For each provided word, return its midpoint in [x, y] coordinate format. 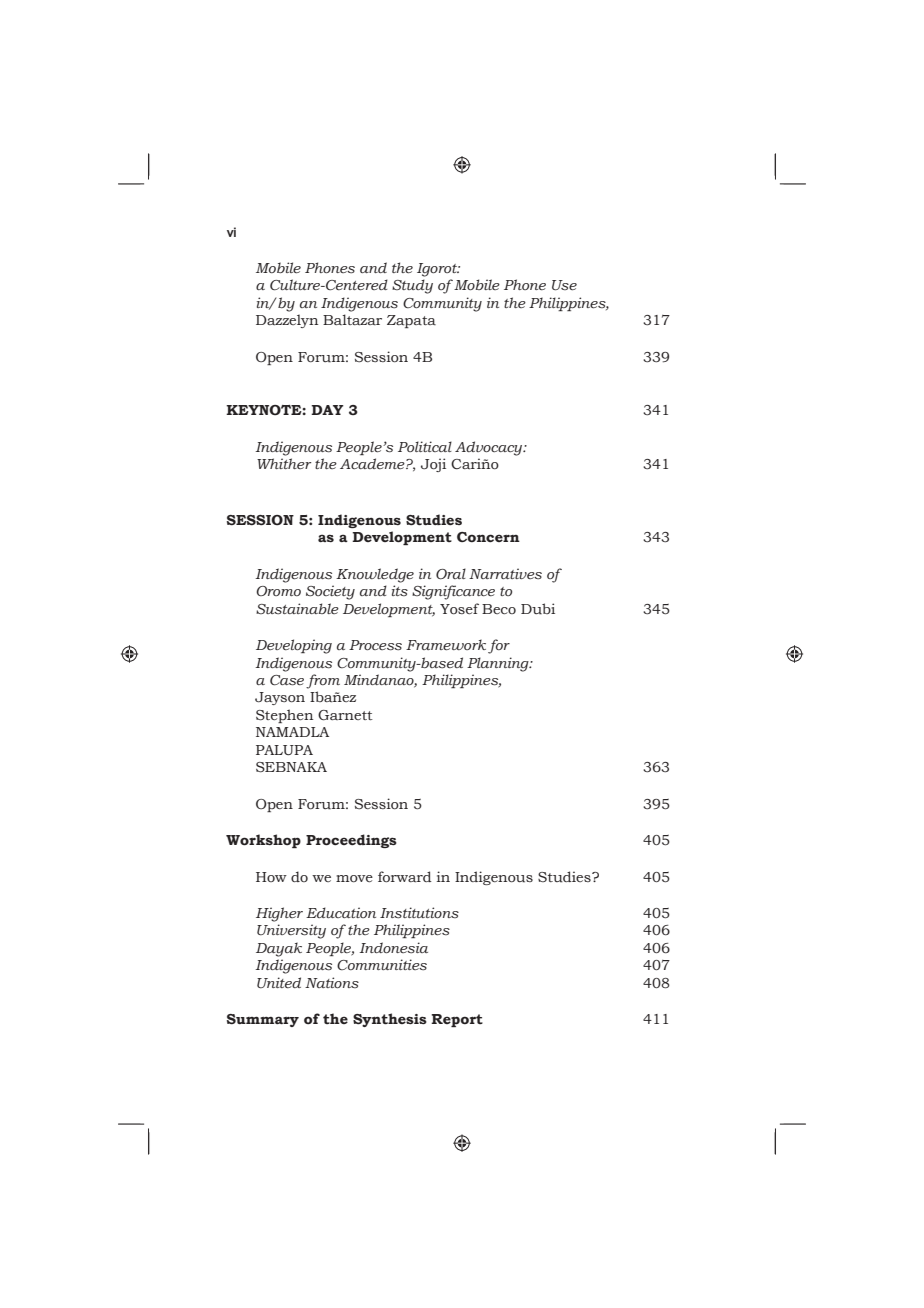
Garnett [345, 715]
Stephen [284, 716]
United [279, 983]
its [400, 590]
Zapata [411, 321]
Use [564, 285]
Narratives [505, 574]
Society [330, 592]
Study [412, 286]
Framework [446, 644]
